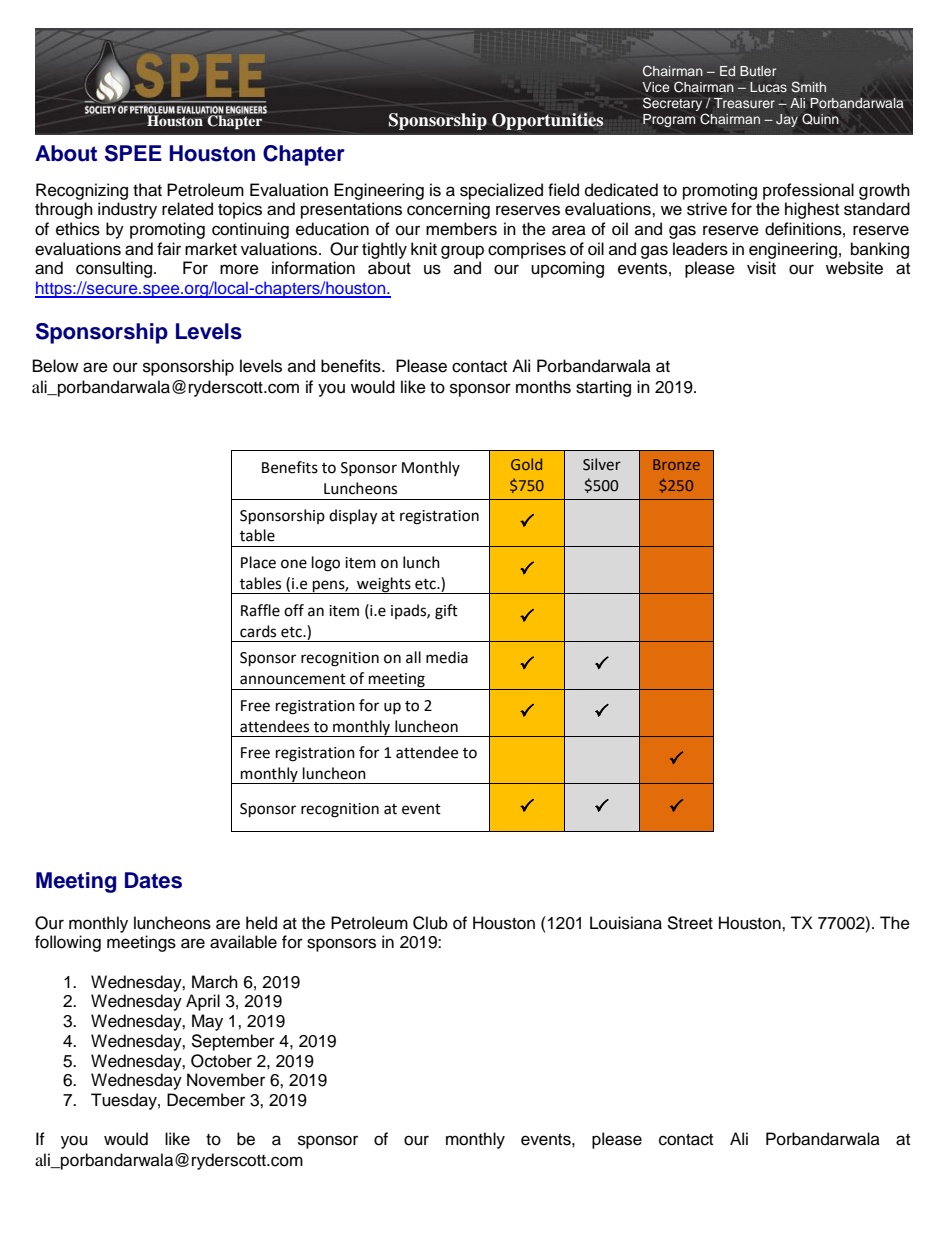 This screenshot has height=1233, width=952. What do you see at coordinates (430, 923) in the screenshot?
I see `Club` at bounding box center [430, 923].
